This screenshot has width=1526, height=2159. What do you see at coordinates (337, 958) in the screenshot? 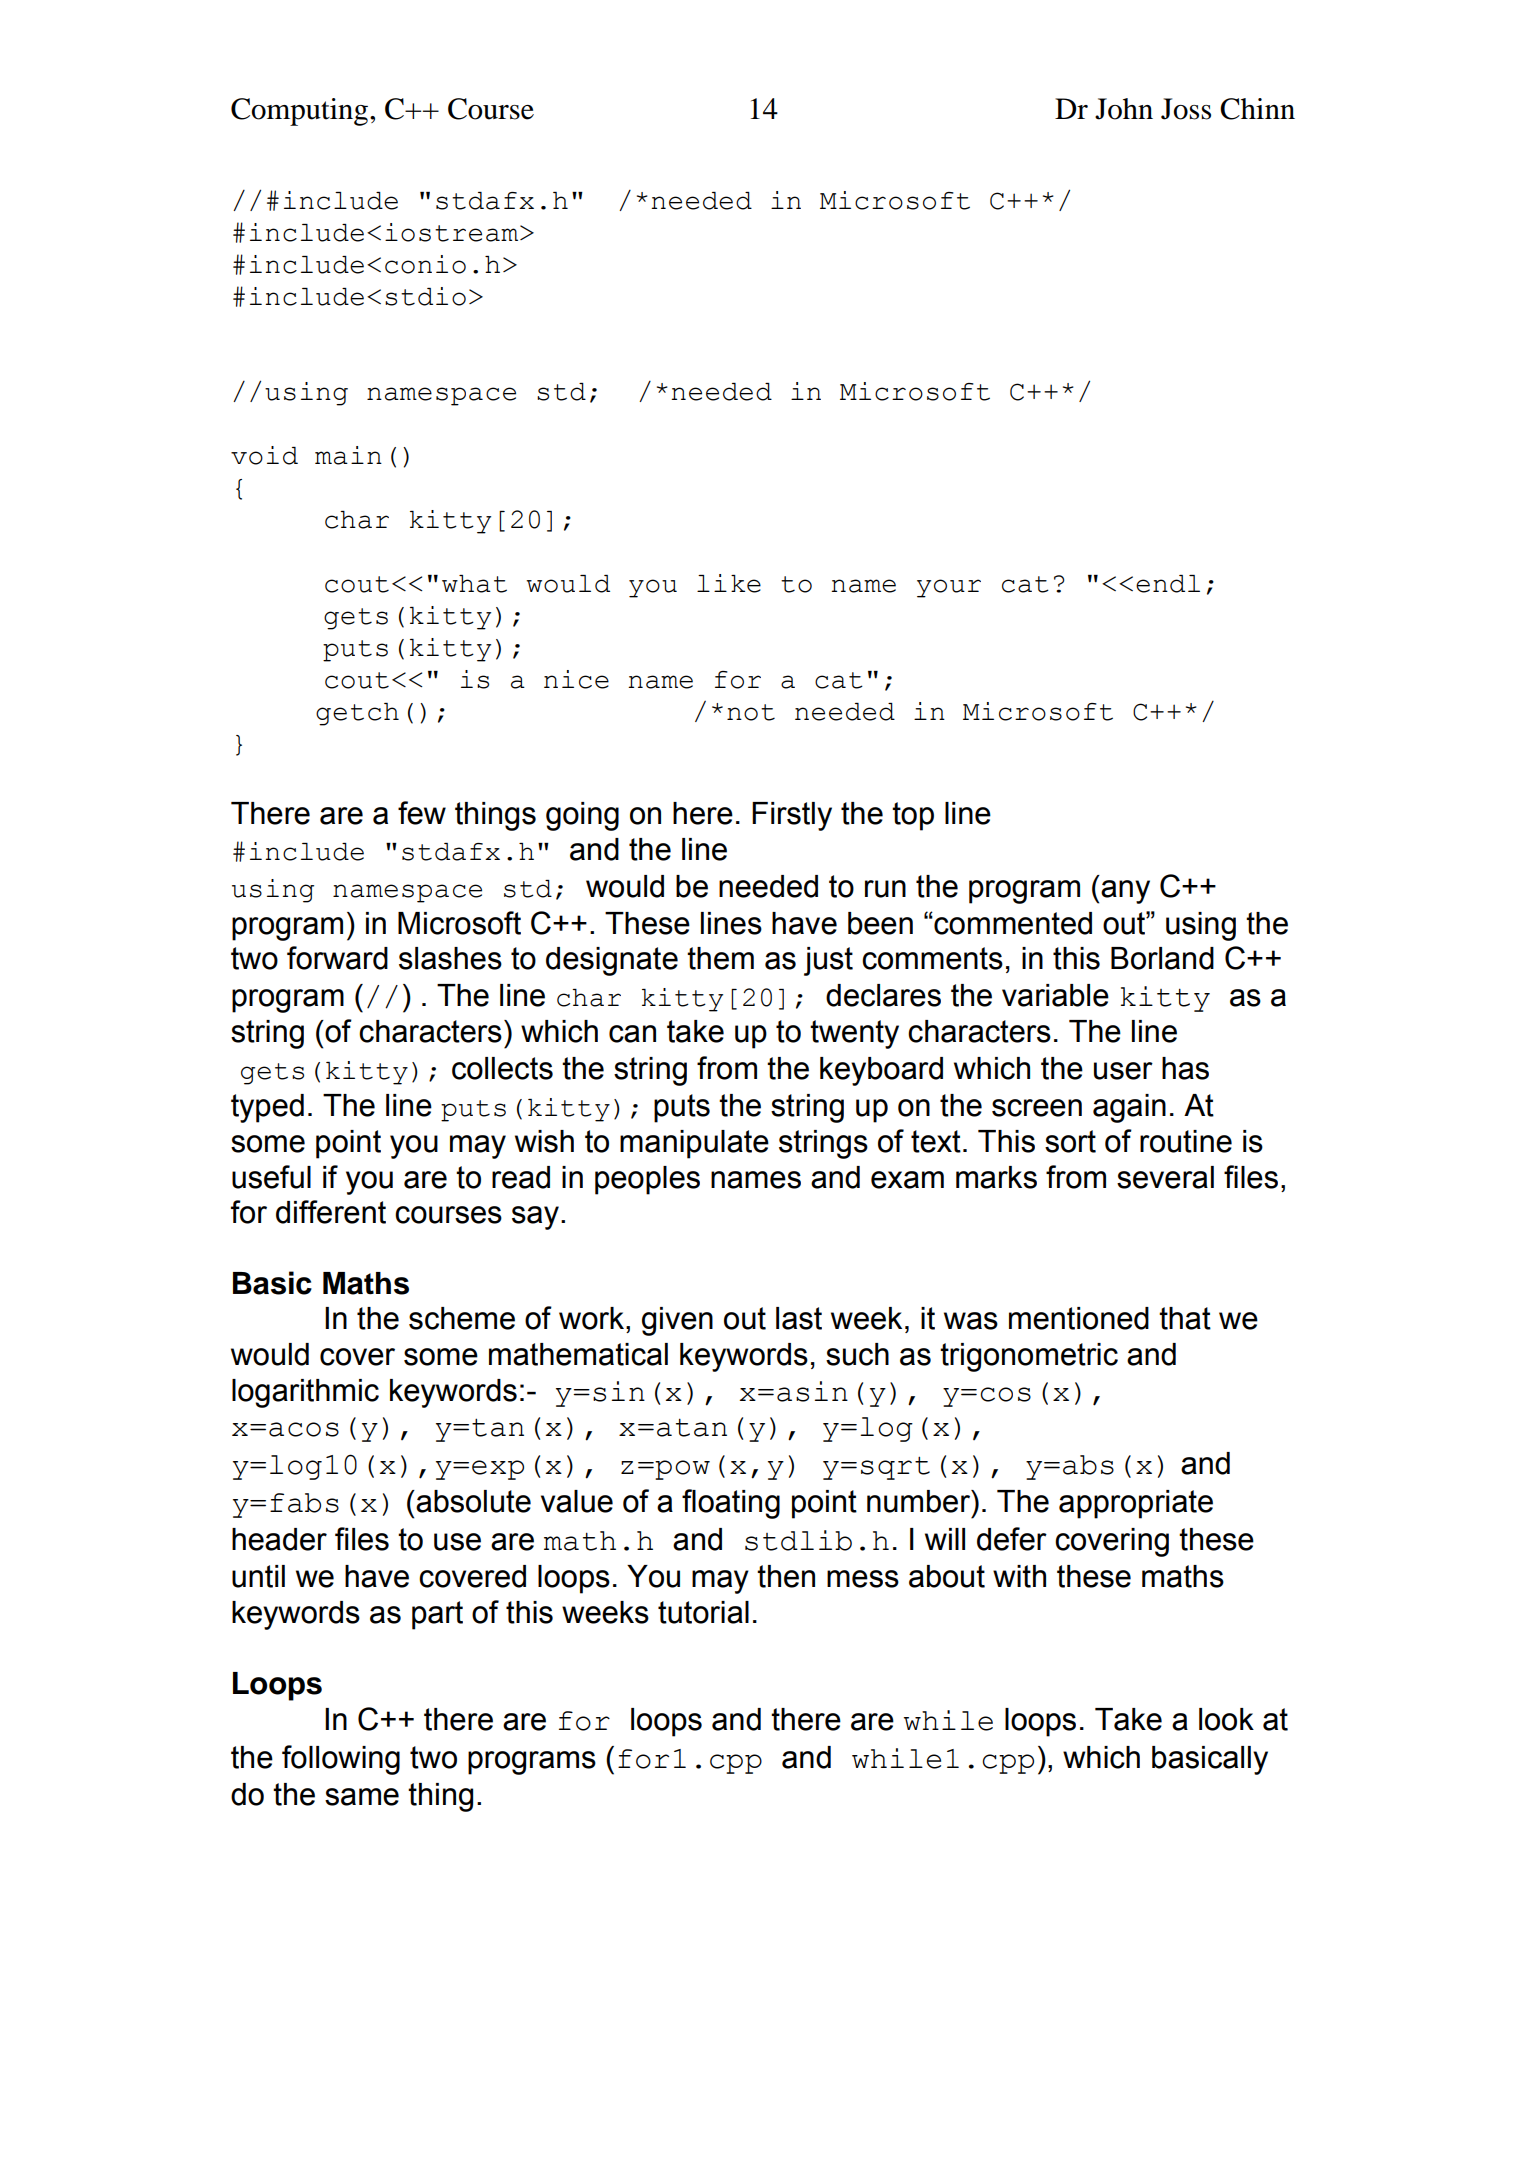
I see `forward` at bounding box center [337, 958].
